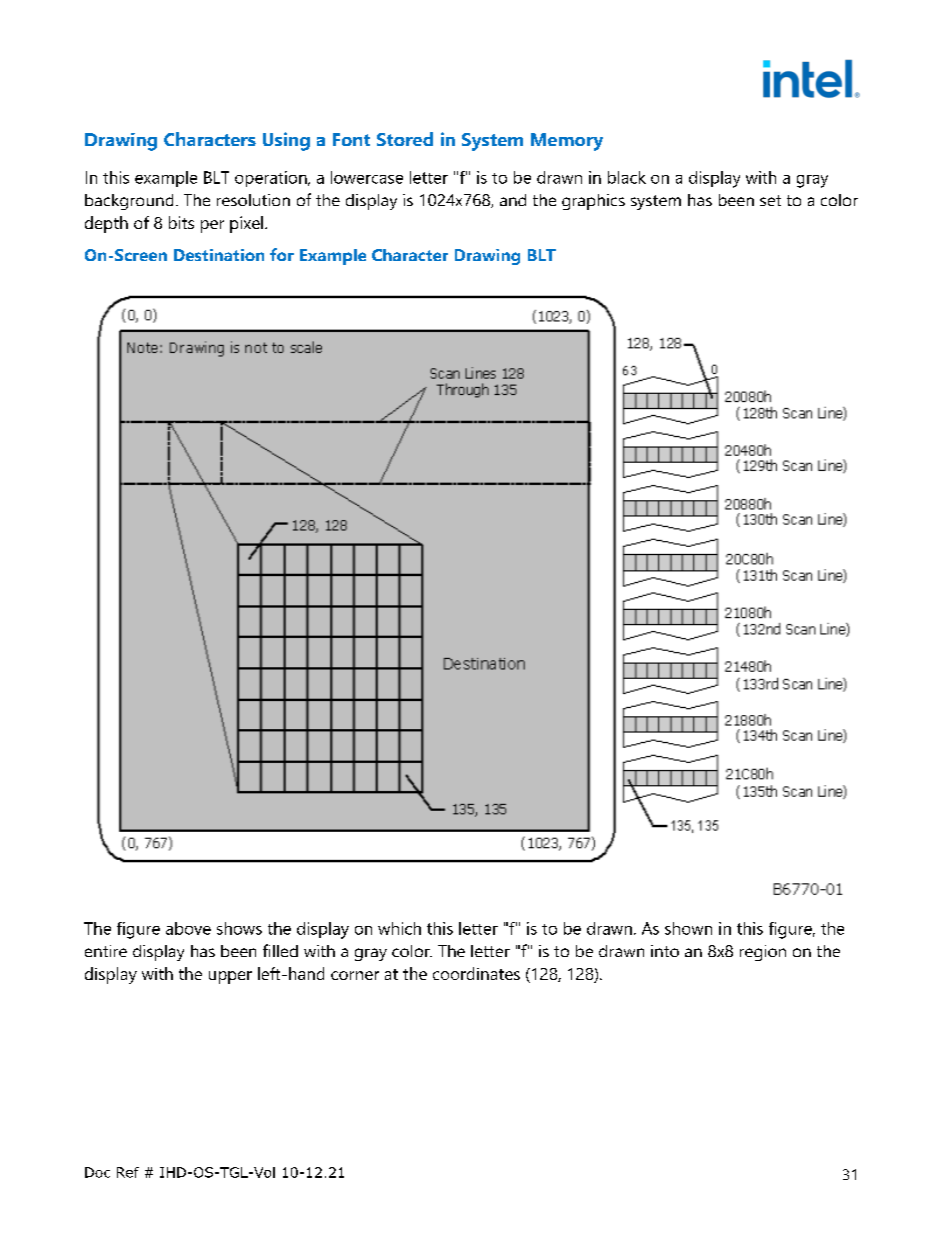  I want to click on Ref, so click(128, 1172).
